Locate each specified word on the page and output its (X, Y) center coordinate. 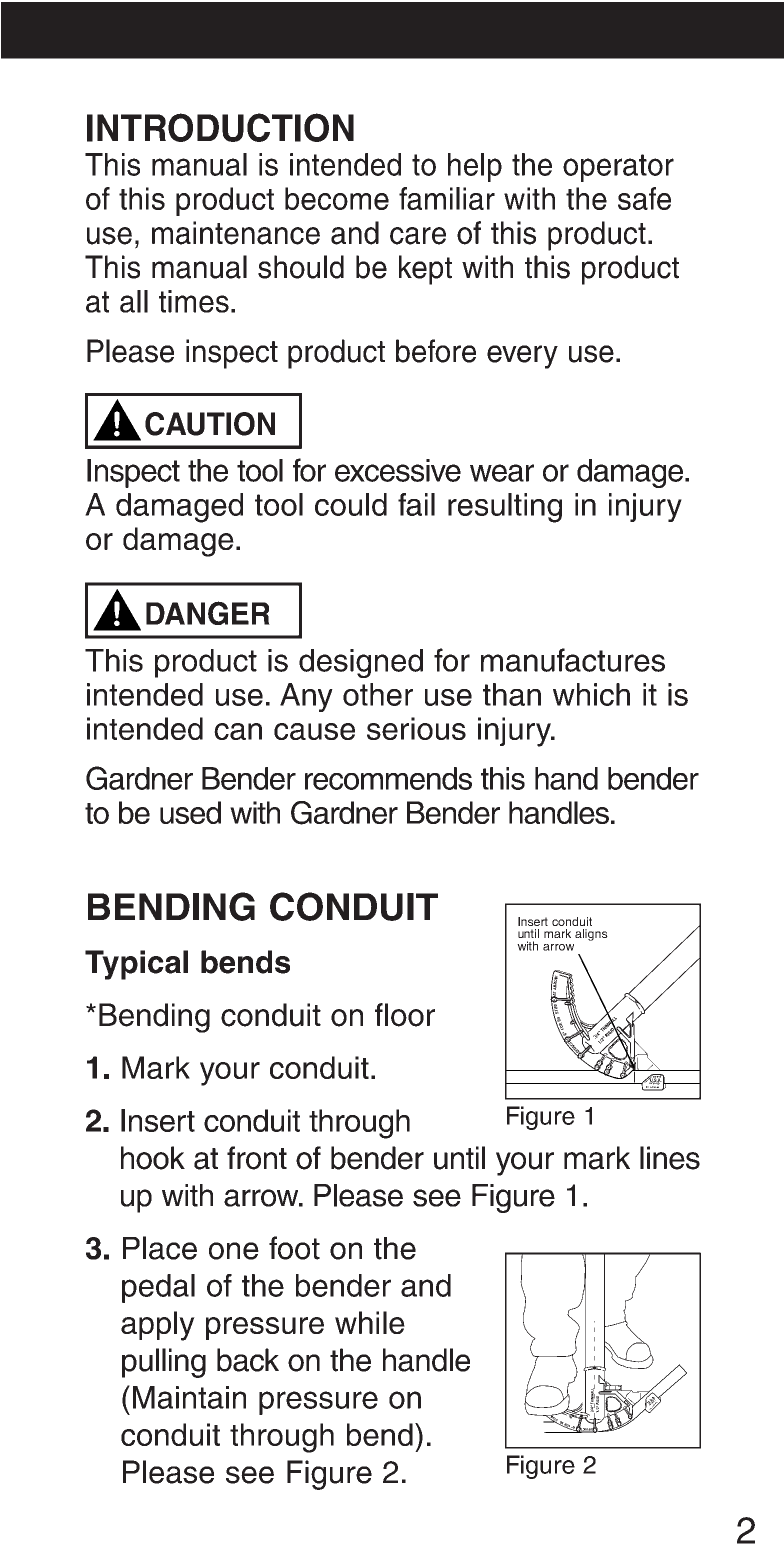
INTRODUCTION (220, 127)
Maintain (189, 1397)
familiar (447, 198)
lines (670, 1158)
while (370, 1322)
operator (618, 168)
